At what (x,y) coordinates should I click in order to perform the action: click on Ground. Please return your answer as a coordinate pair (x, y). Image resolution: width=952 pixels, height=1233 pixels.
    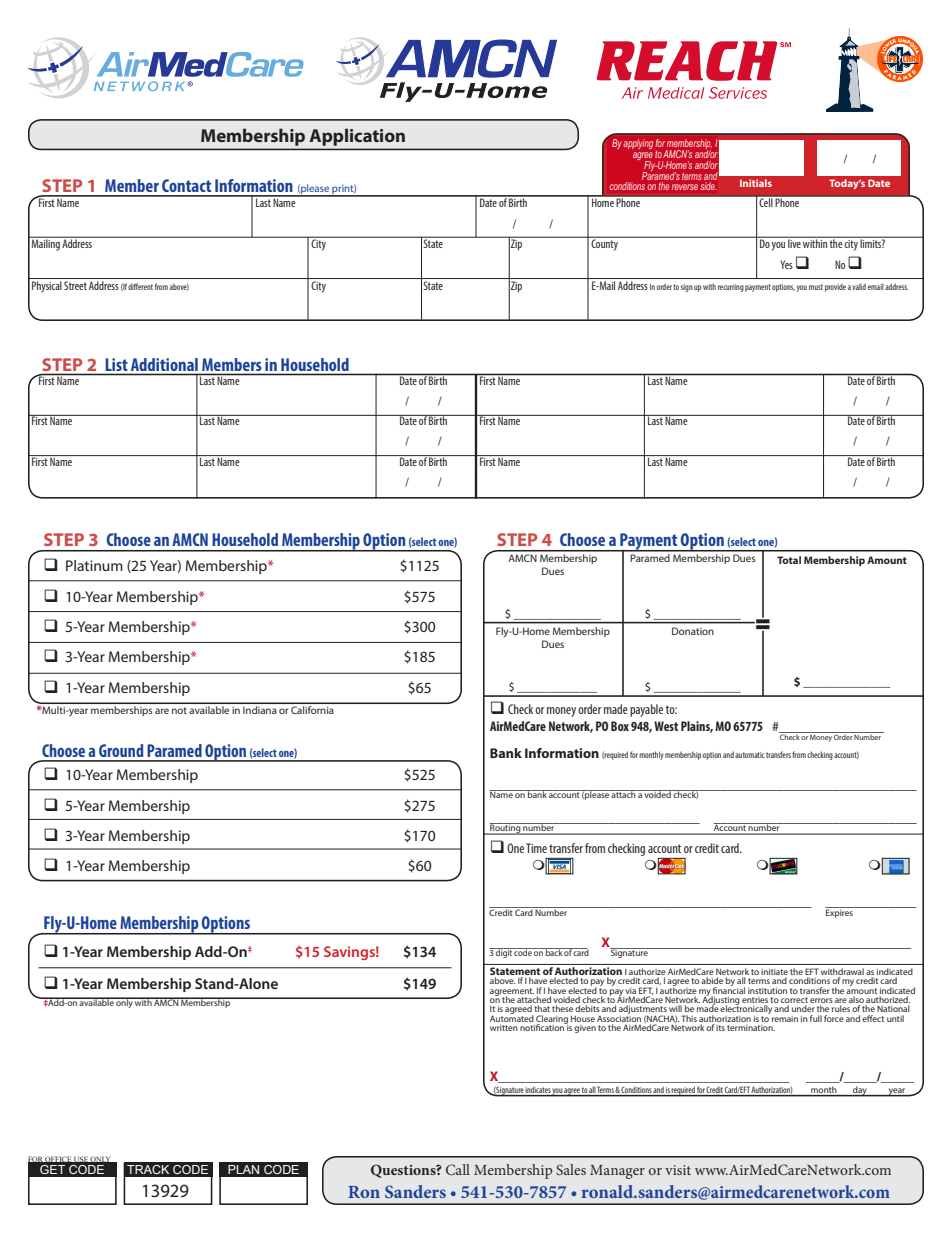
    Looking at the image, I should click on (121, 750).
